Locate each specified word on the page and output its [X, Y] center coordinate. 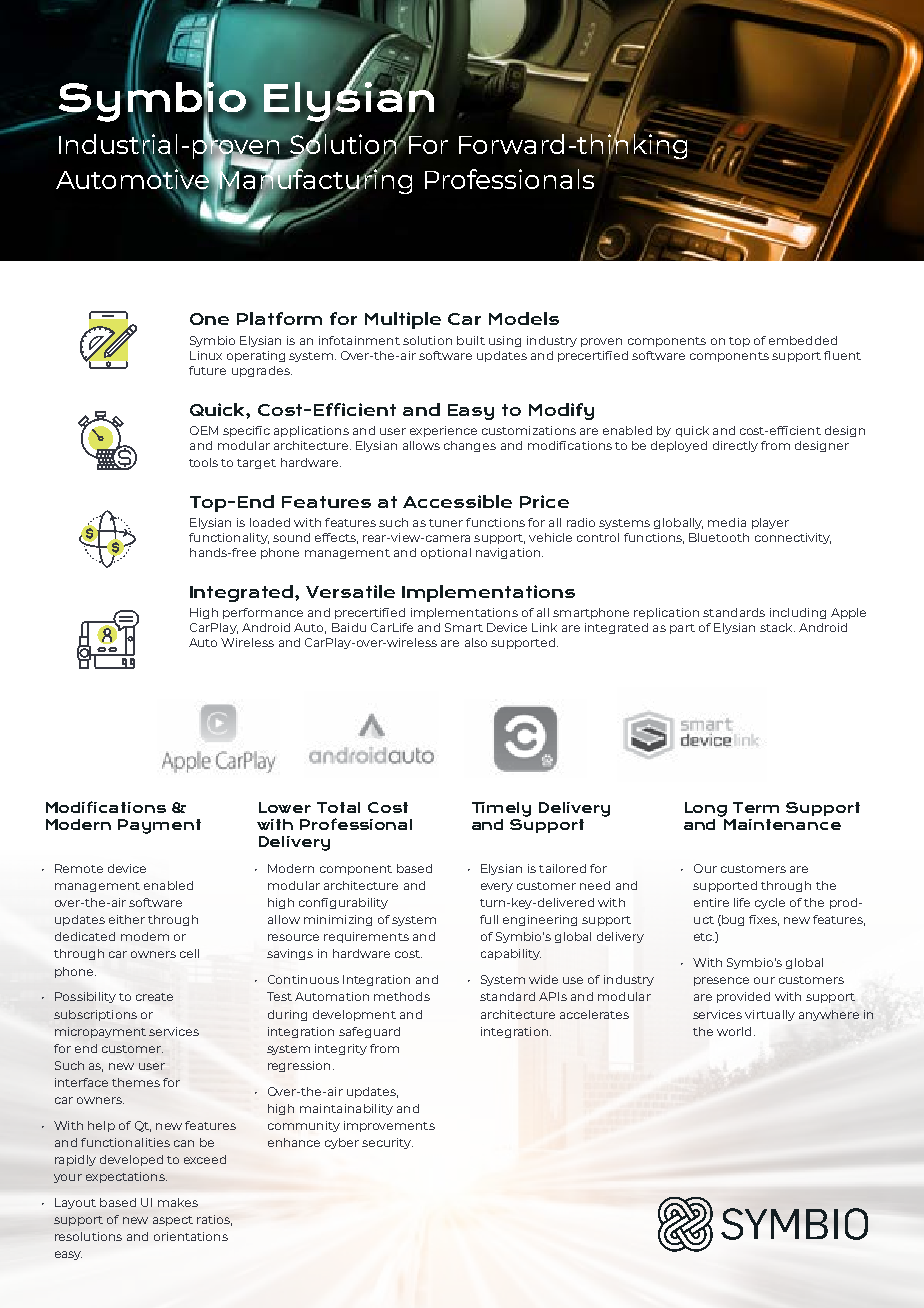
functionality [229, 538]
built [471, 340]
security [387, 1143]
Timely [501, 809]
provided [743, 997]
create [154, 997]
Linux [206, 355]
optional [446, 553]
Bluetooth [719, 537]
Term [756, 807]
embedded [803, 340]
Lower [285, 807]
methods [402, 996]
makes [178, 1202]
